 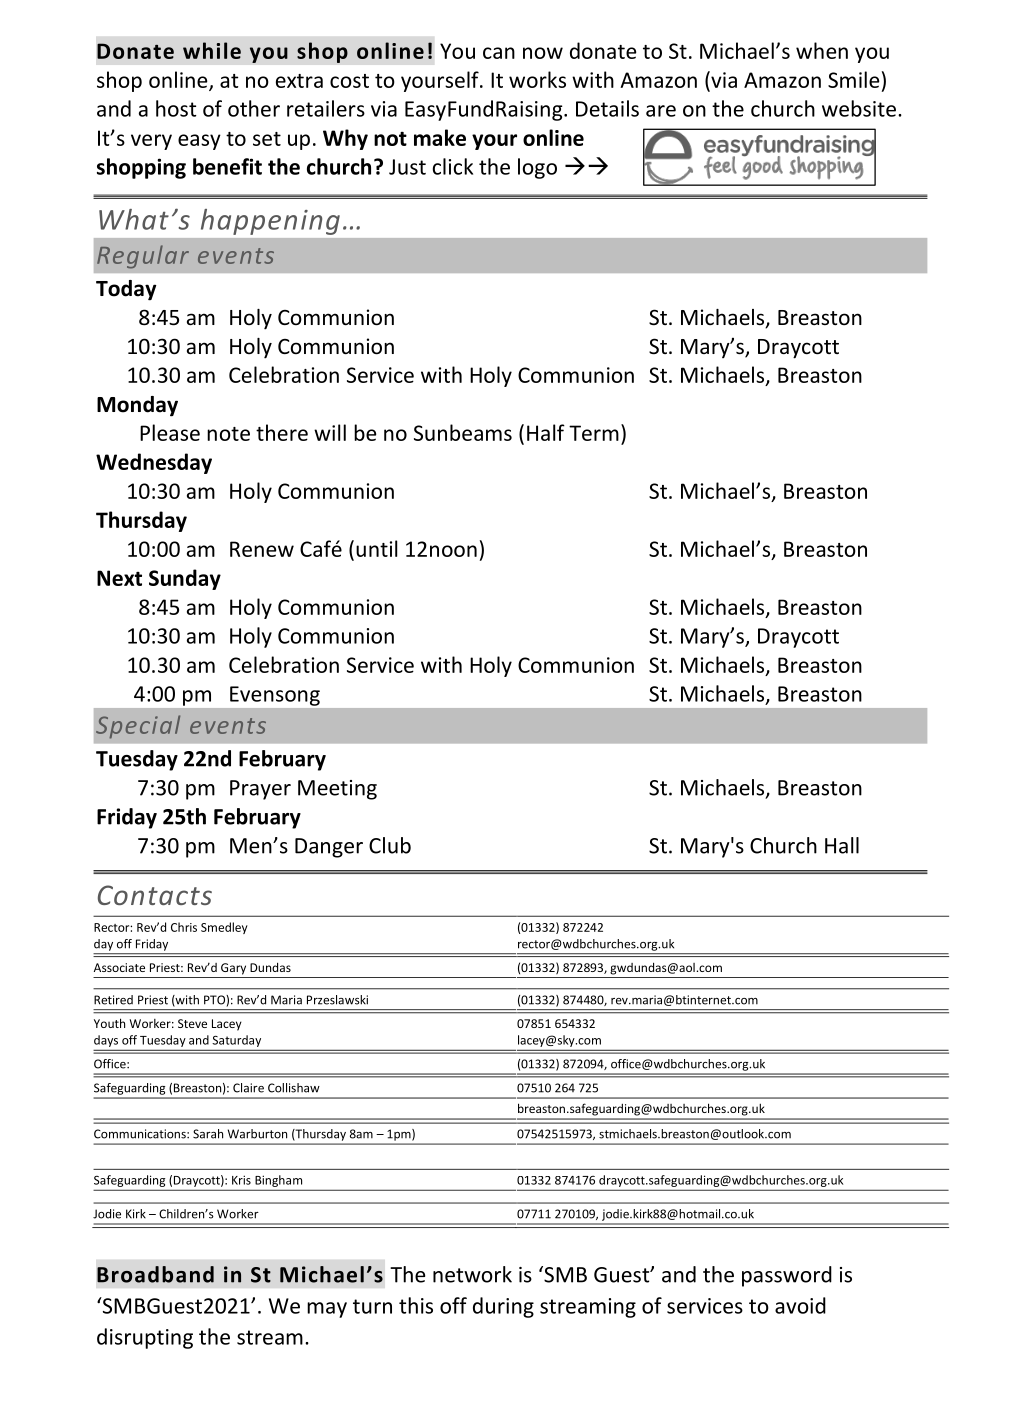 What do you see at coordinates (155, 1274) in the document?
I see `Broadband` at bounding box center [155, 1274].
